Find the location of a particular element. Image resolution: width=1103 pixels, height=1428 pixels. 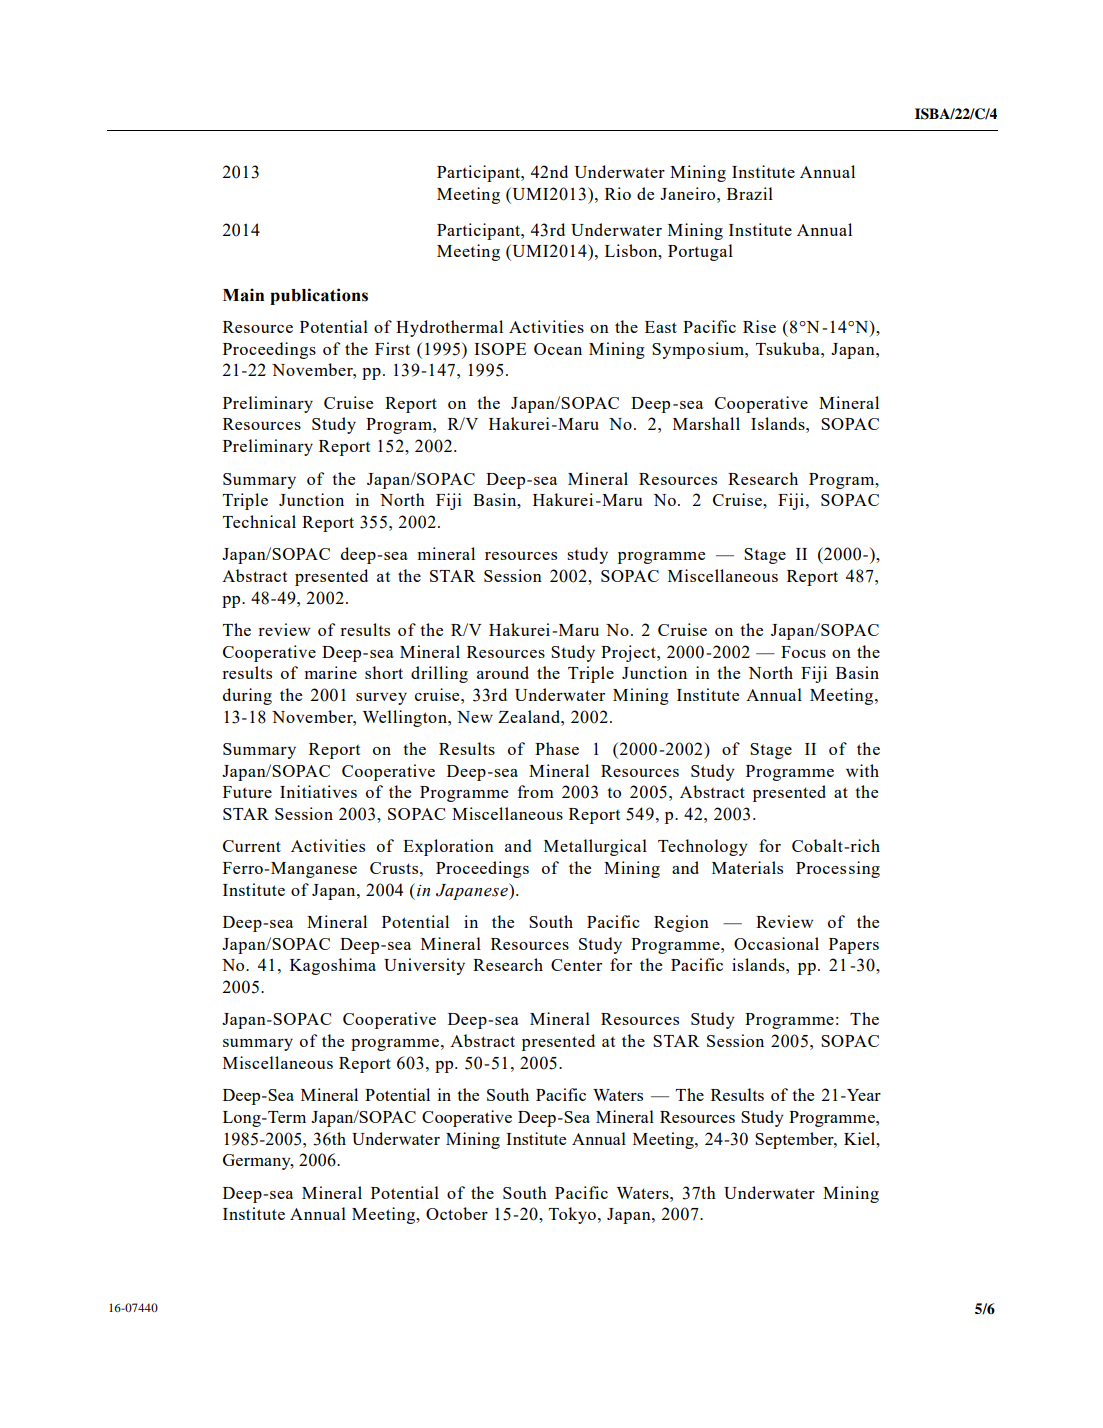

marine is located at coordinates (331, 672).
